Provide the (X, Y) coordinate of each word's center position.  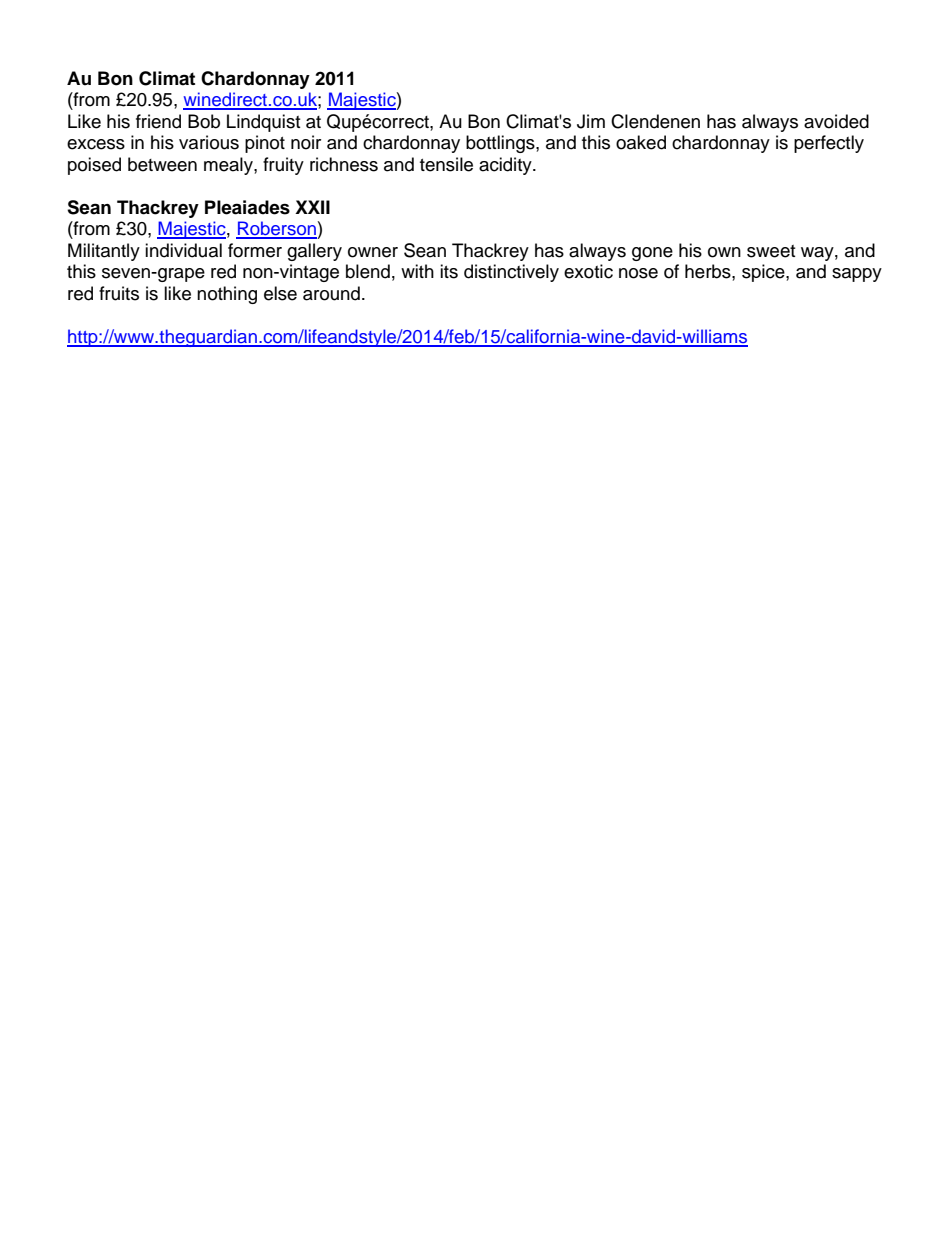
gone (652, 254)
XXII (312, 207)
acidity (506, 166)
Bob (204, 121)
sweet (771, 251)
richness (344, 164)
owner (373, 252)
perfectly (829, 144)
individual (183, 250)
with (417, 271)
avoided (836, 121)
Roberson (276, 229)
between (162, 164)
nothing (227, 295)
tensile (446, 164)
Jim (591, 121)
